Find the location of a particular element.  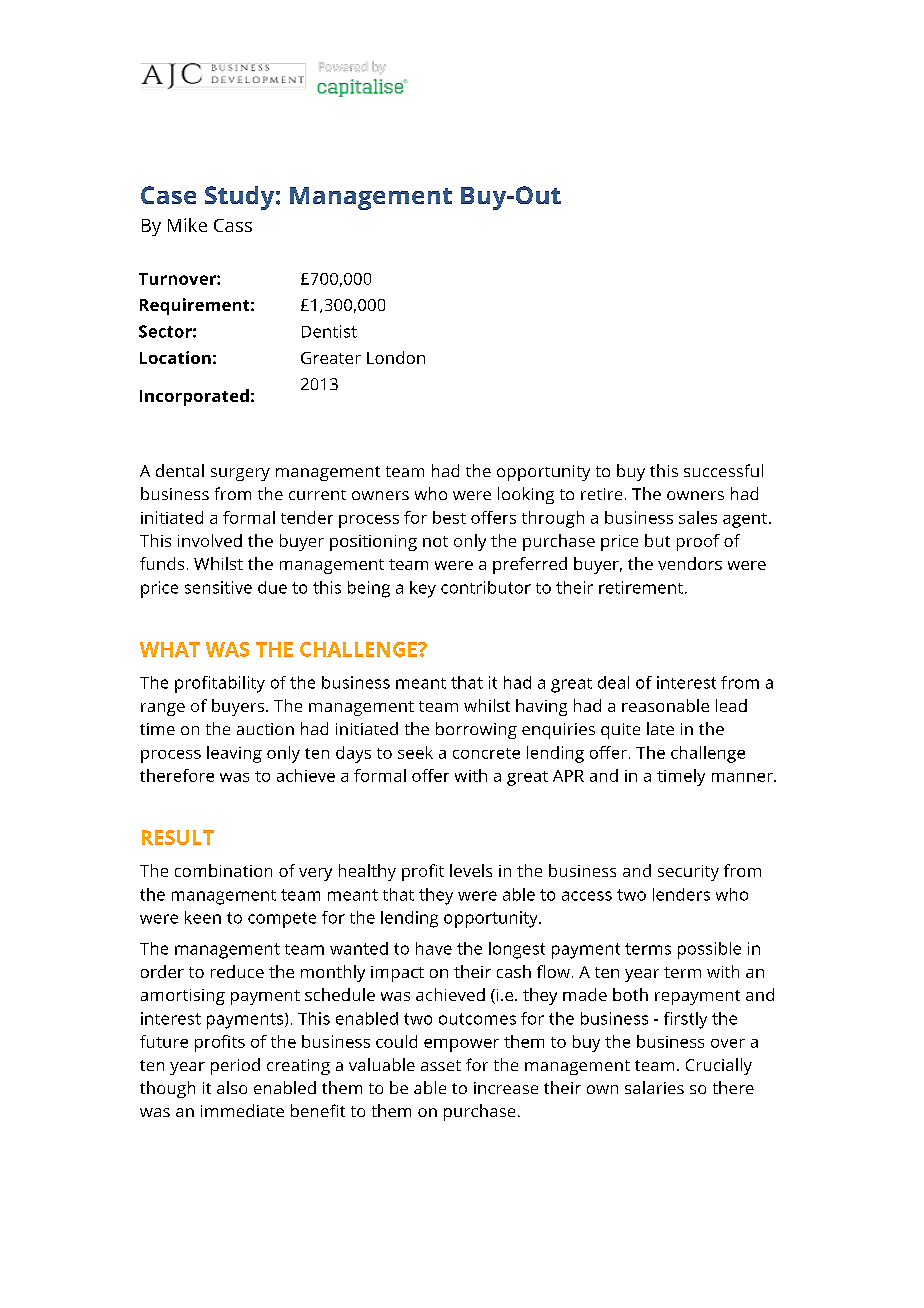

successful is located at coordinates (723, 470).
